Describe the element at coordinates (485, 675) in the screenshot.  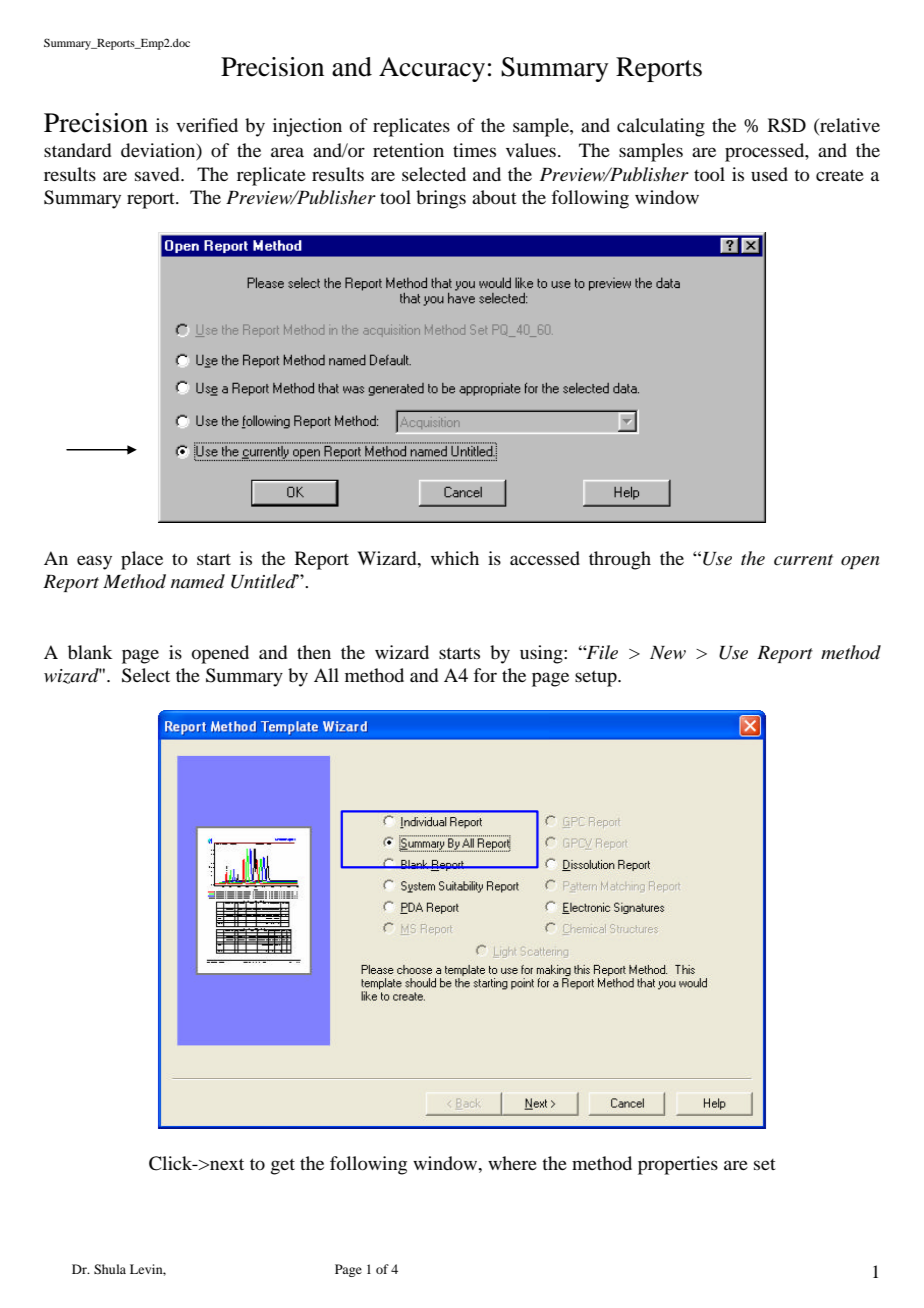
I see `for` at that location.
